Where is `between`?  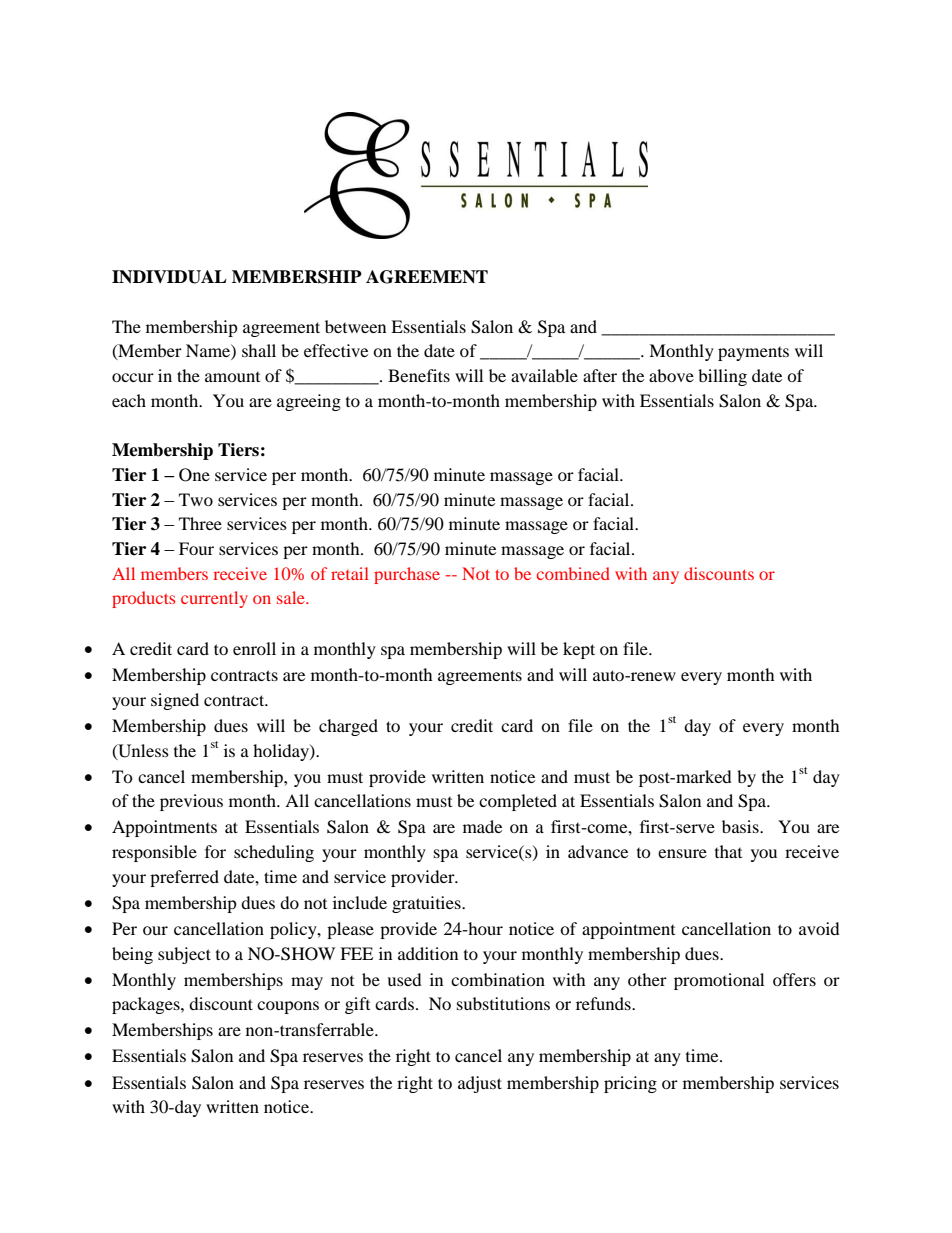 between is located at coordinates (355, 326).
